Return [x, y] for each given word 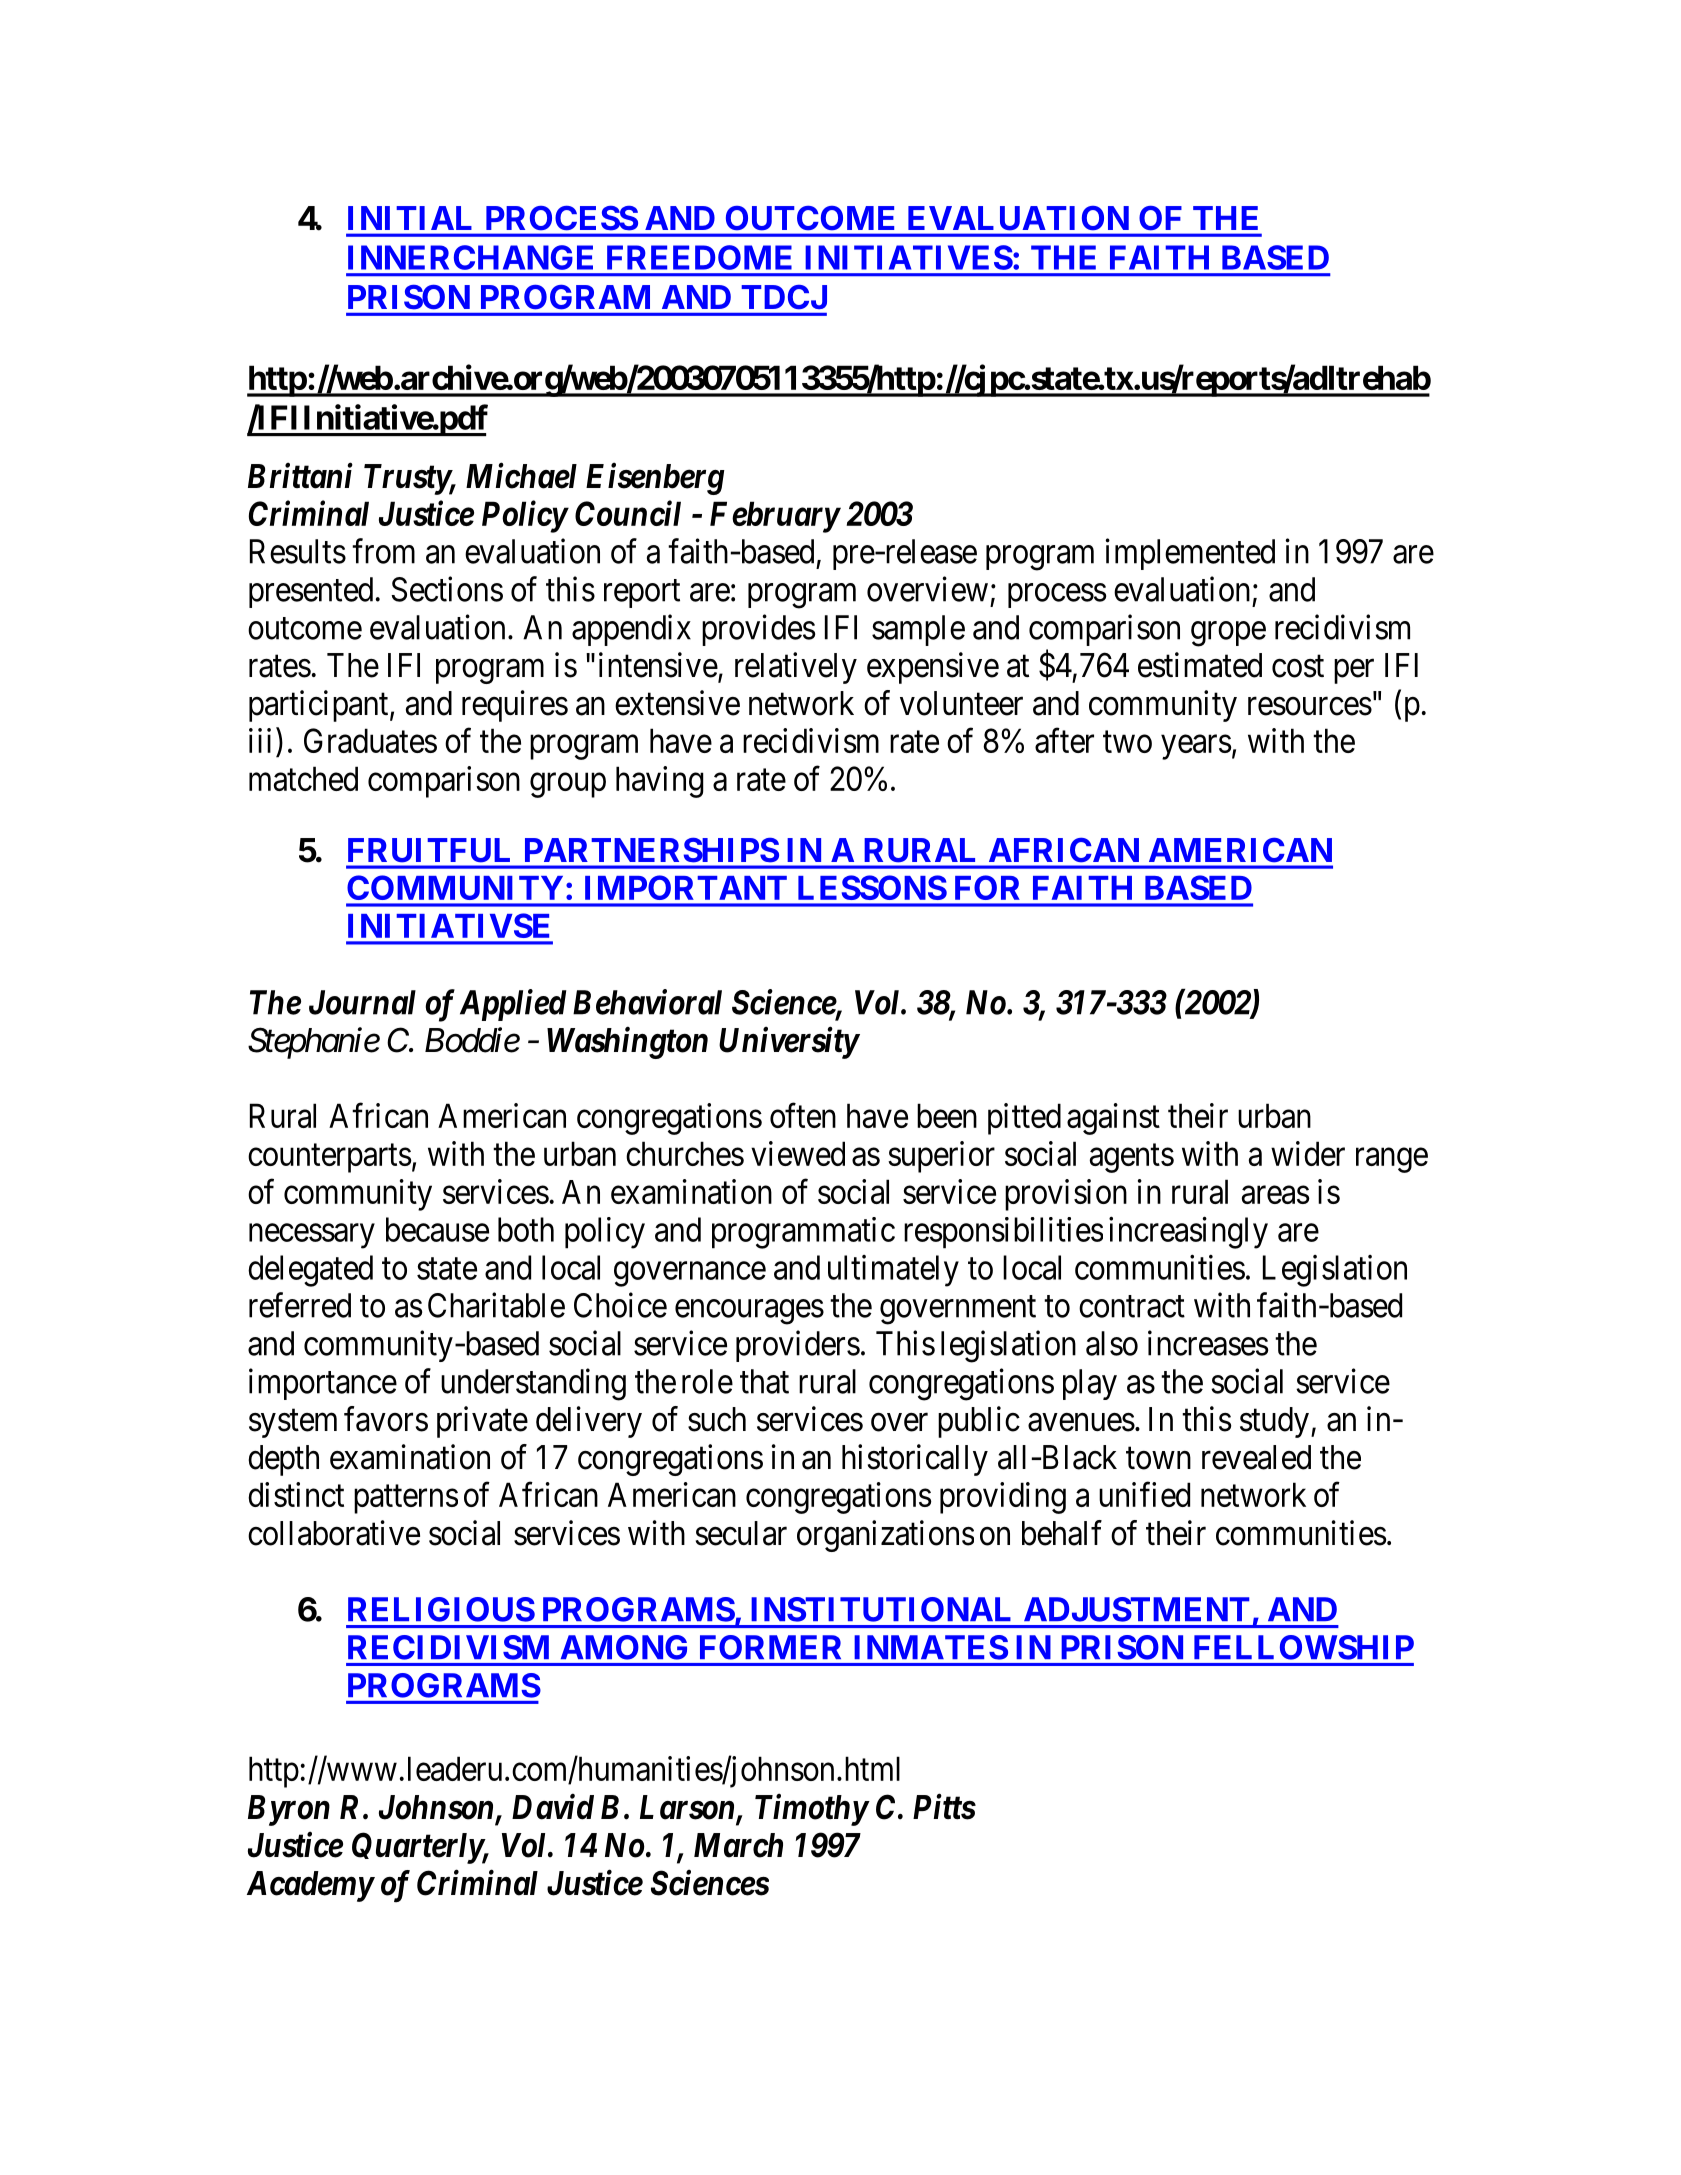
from [383, 551]
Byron [289, 1810]
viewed [798, 1153]
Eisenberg [655, 478]
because [437, 1229]
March [738, 1845]
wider [1308, 1153]
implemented [1190, 554]
